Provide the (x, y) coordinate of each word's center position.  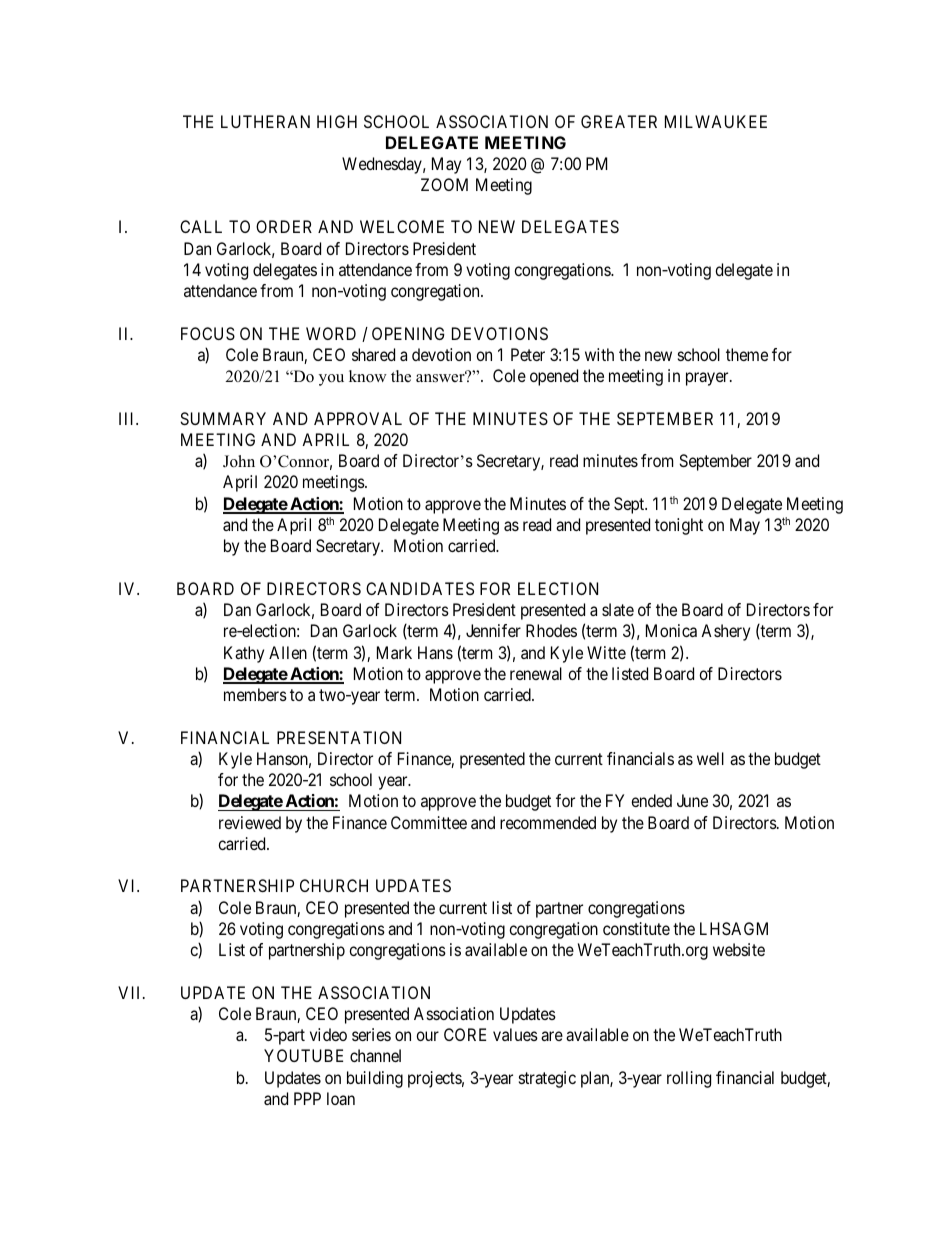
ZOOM (444, 184)
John (239, 461)
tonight (679, 526)
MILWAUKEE (716, 121)
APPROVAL (358, 418)
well (710, 758)
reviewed (250, 822)
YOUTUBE (303, 1055)
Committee (429, 822)
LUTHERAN (265, 121)
